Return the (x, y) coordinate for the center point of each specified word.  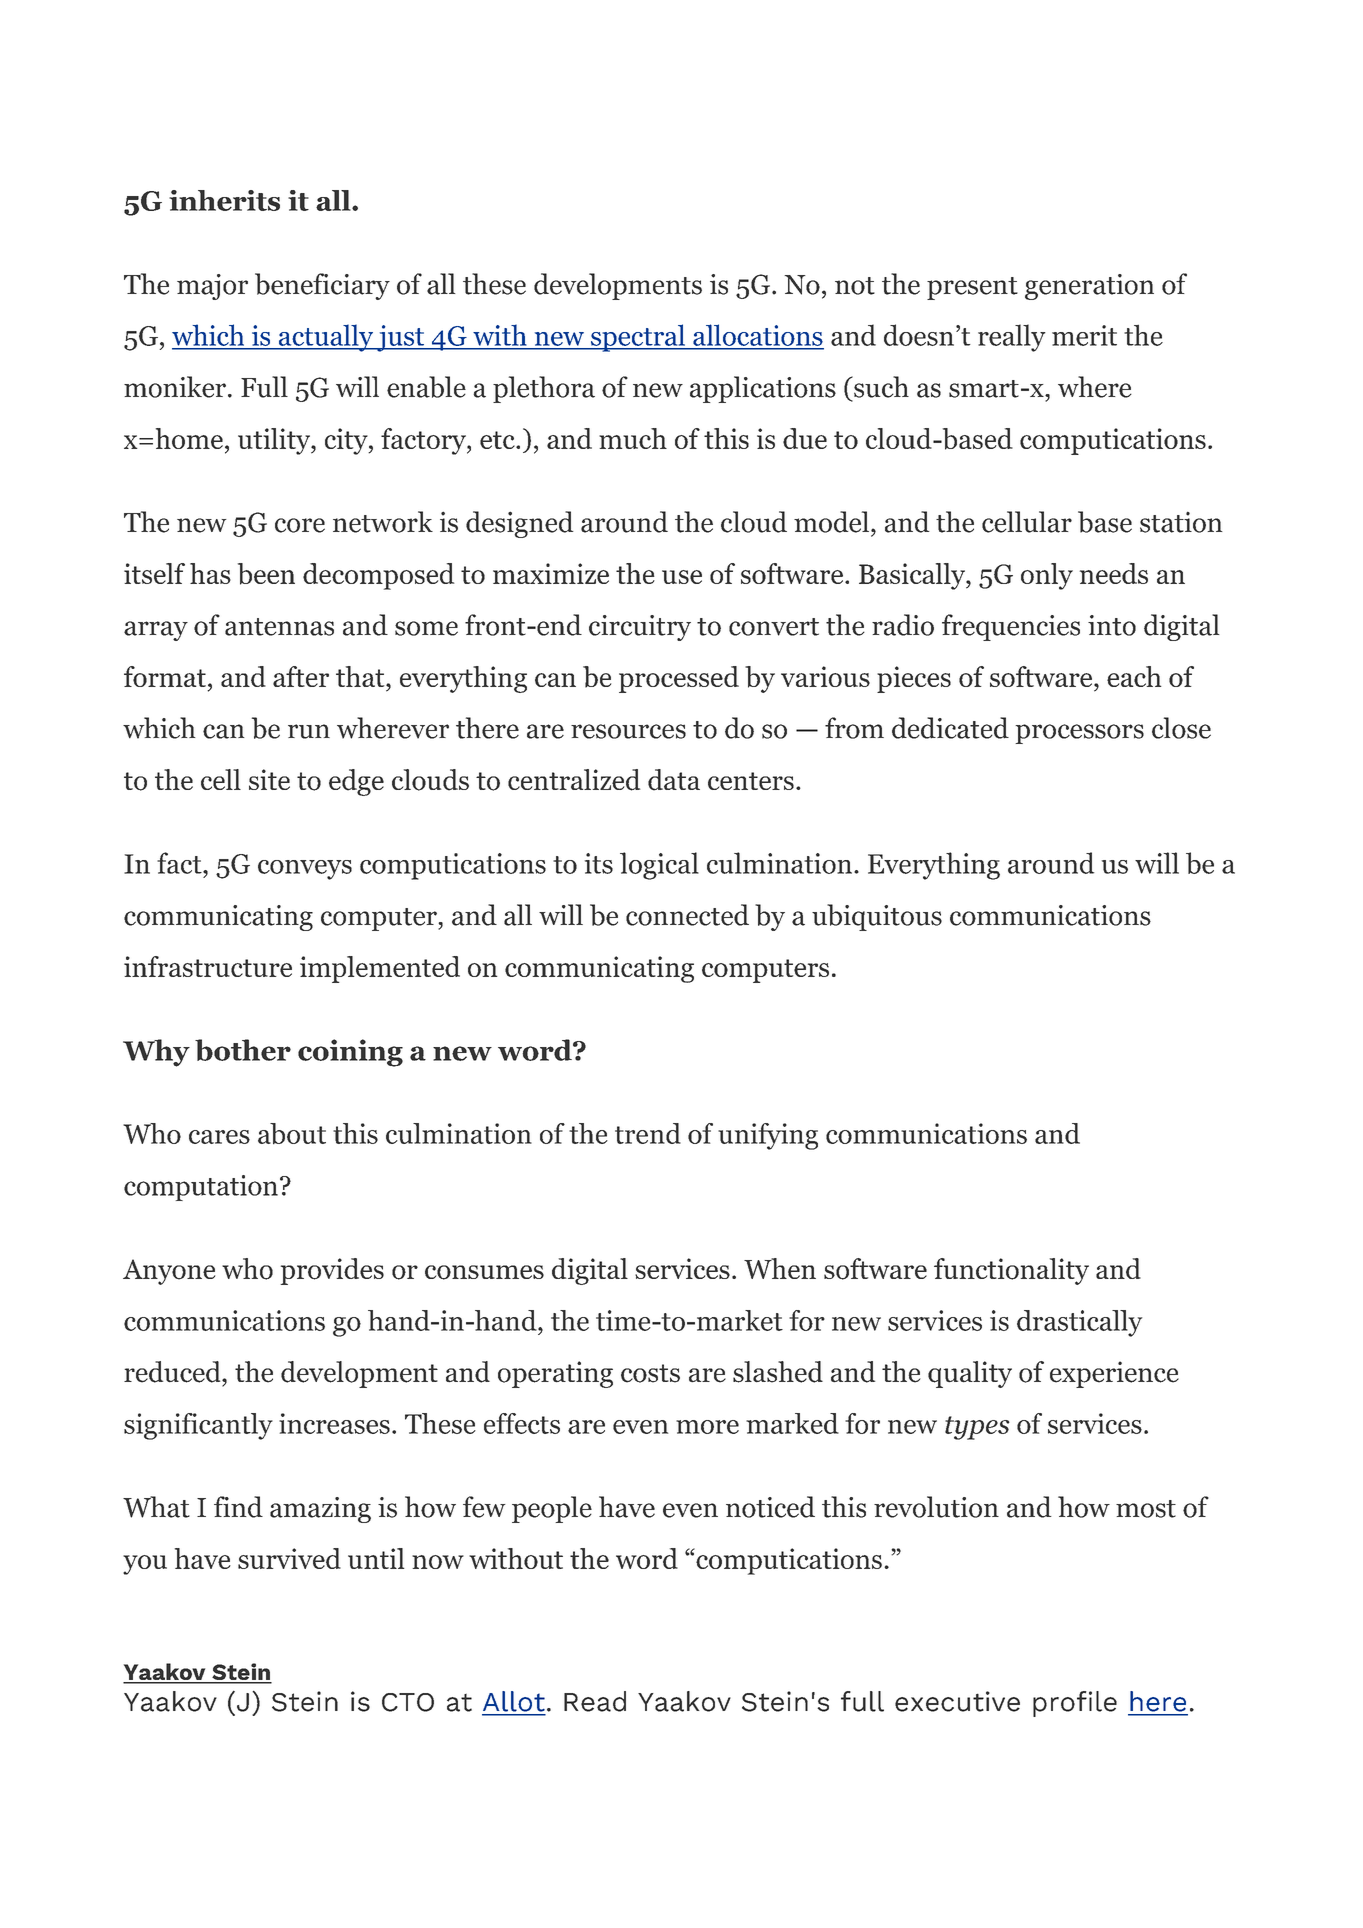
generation (1089, 287)
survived (289, 1558)
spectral (638, 338)
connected (687, 915)
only (1047, 576)
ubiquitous (877, 917)
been (266, 574)
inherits (224, 200)
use (682, 577)
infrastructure (208, 966)
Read (595, 1701)
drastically (1079, 1323)
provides (332, 1271)
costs (650, 1373)
